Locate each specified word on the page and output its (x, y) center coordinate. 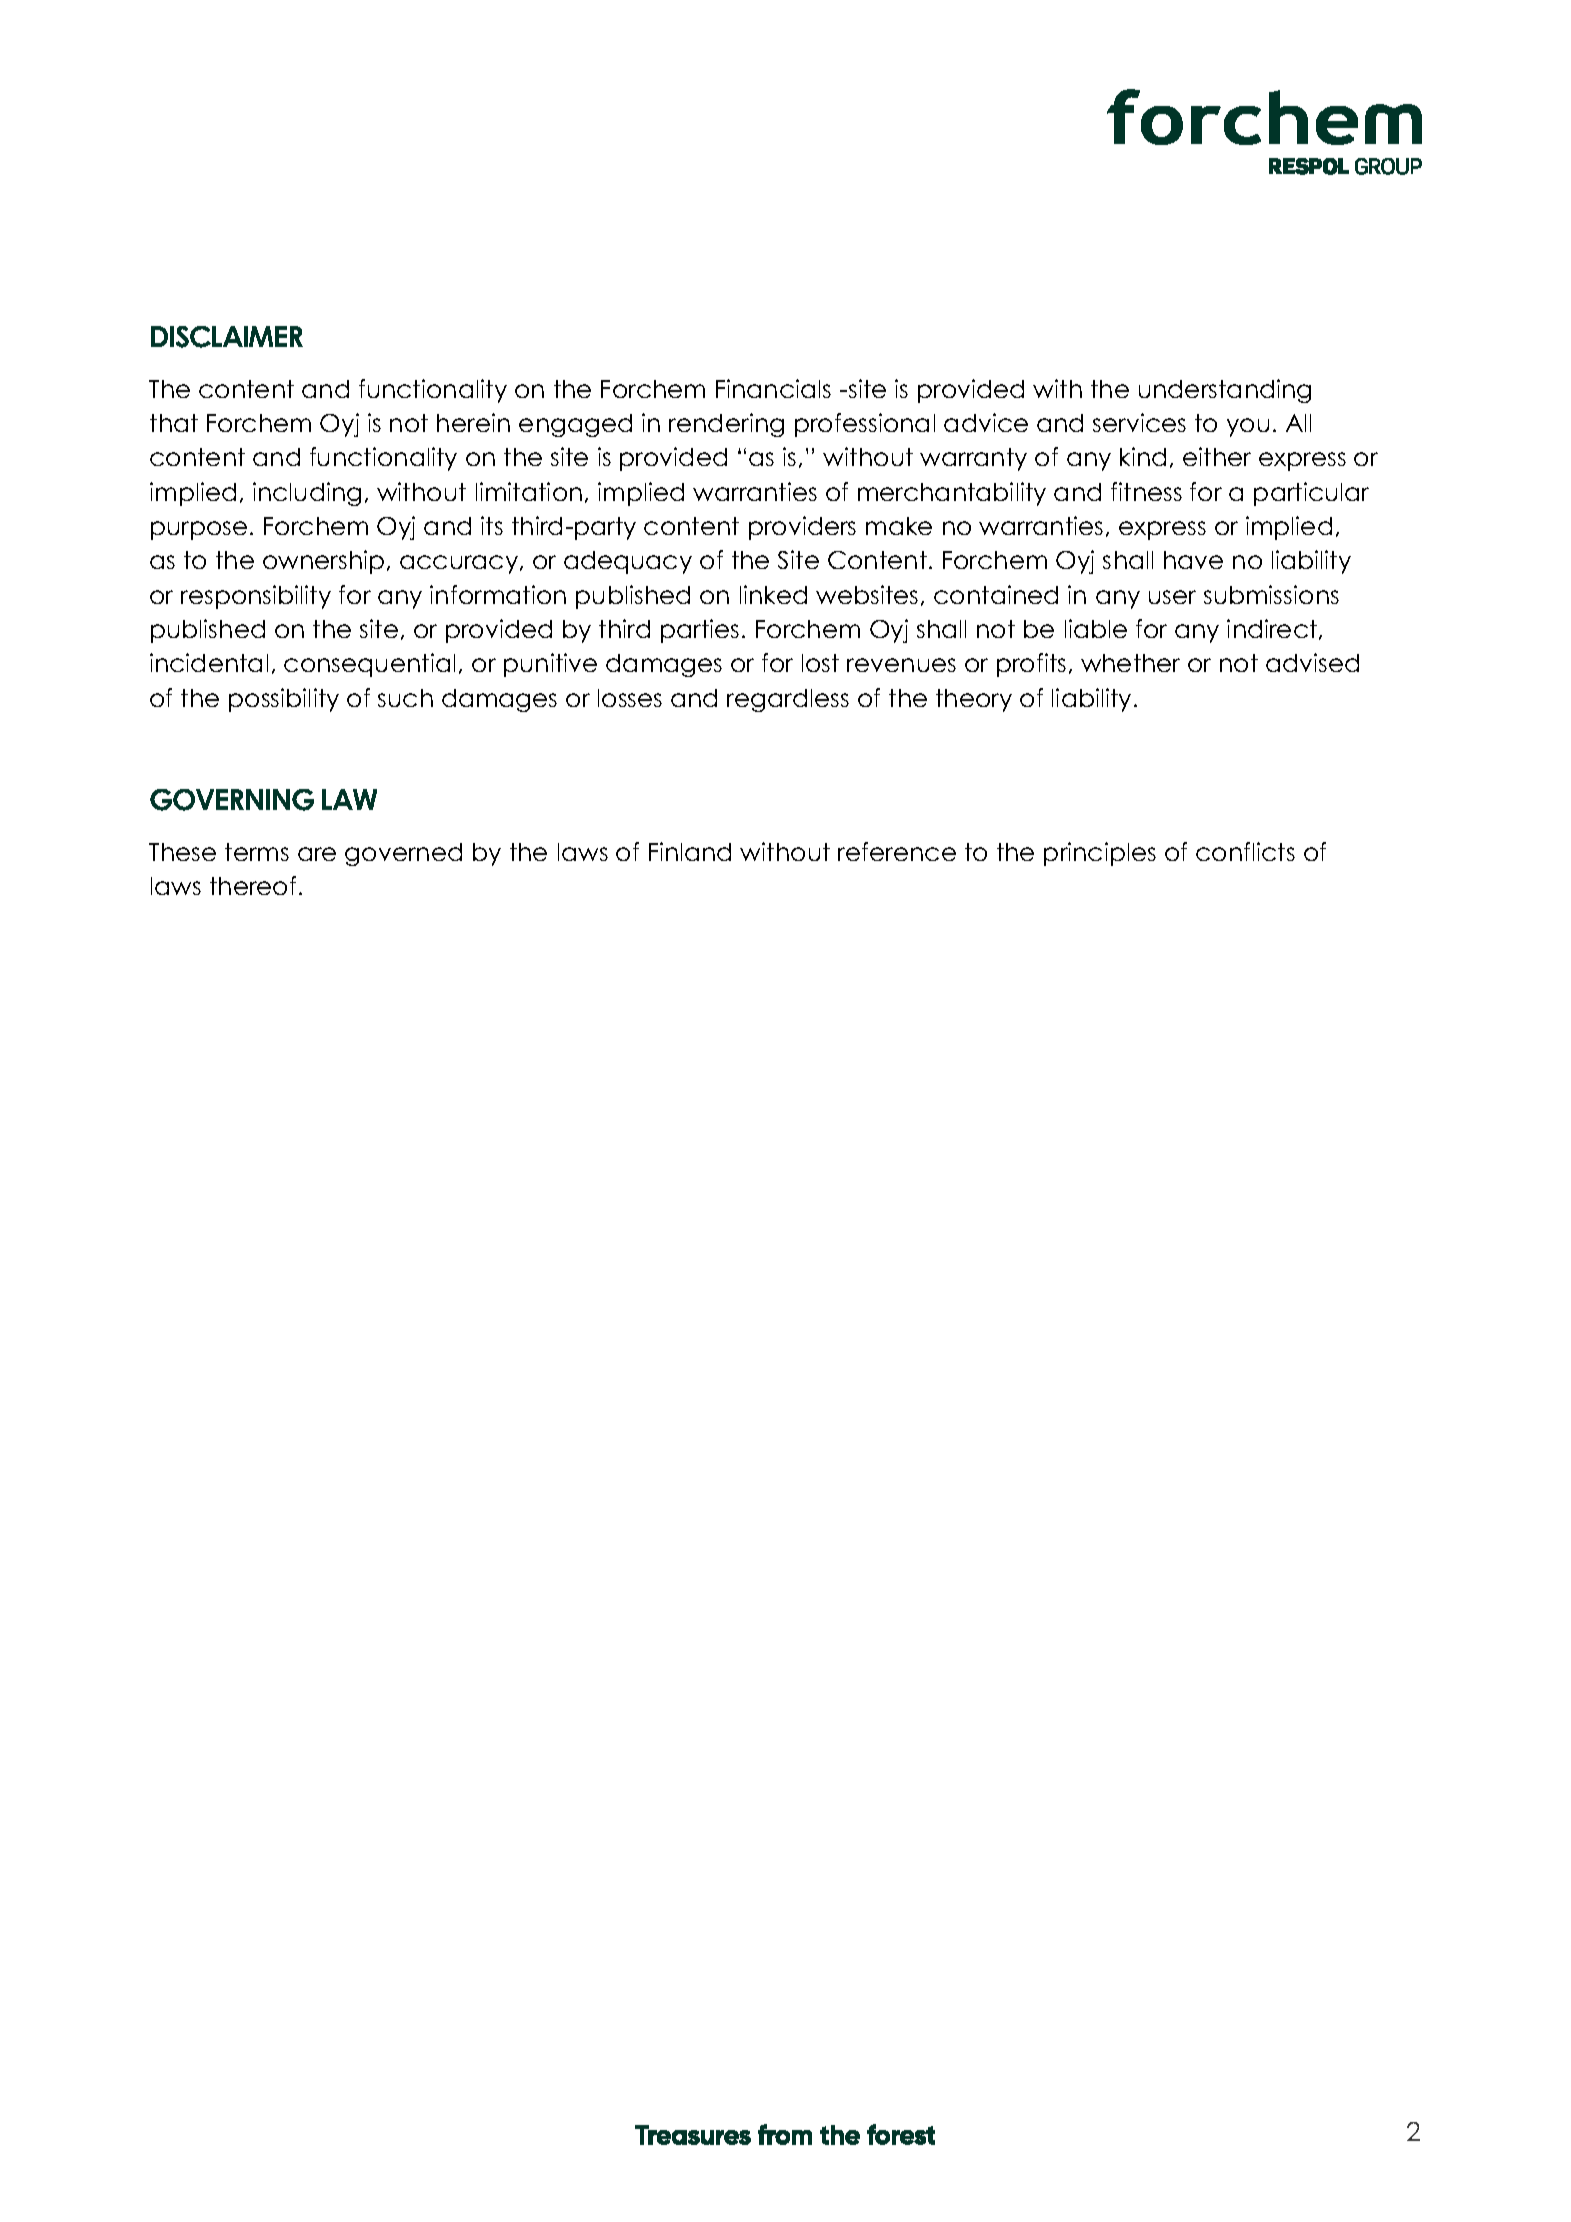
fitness (1146, 491)
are (317, 854)
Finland (690, 851)
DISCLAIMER (227, 337)
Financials (773, 388)
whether (1130, 663)
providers (802, 528)
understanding (1225, 391)
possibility (284, 700)
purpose (199, 530)
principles (1100, 854)
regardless (788, 700)
